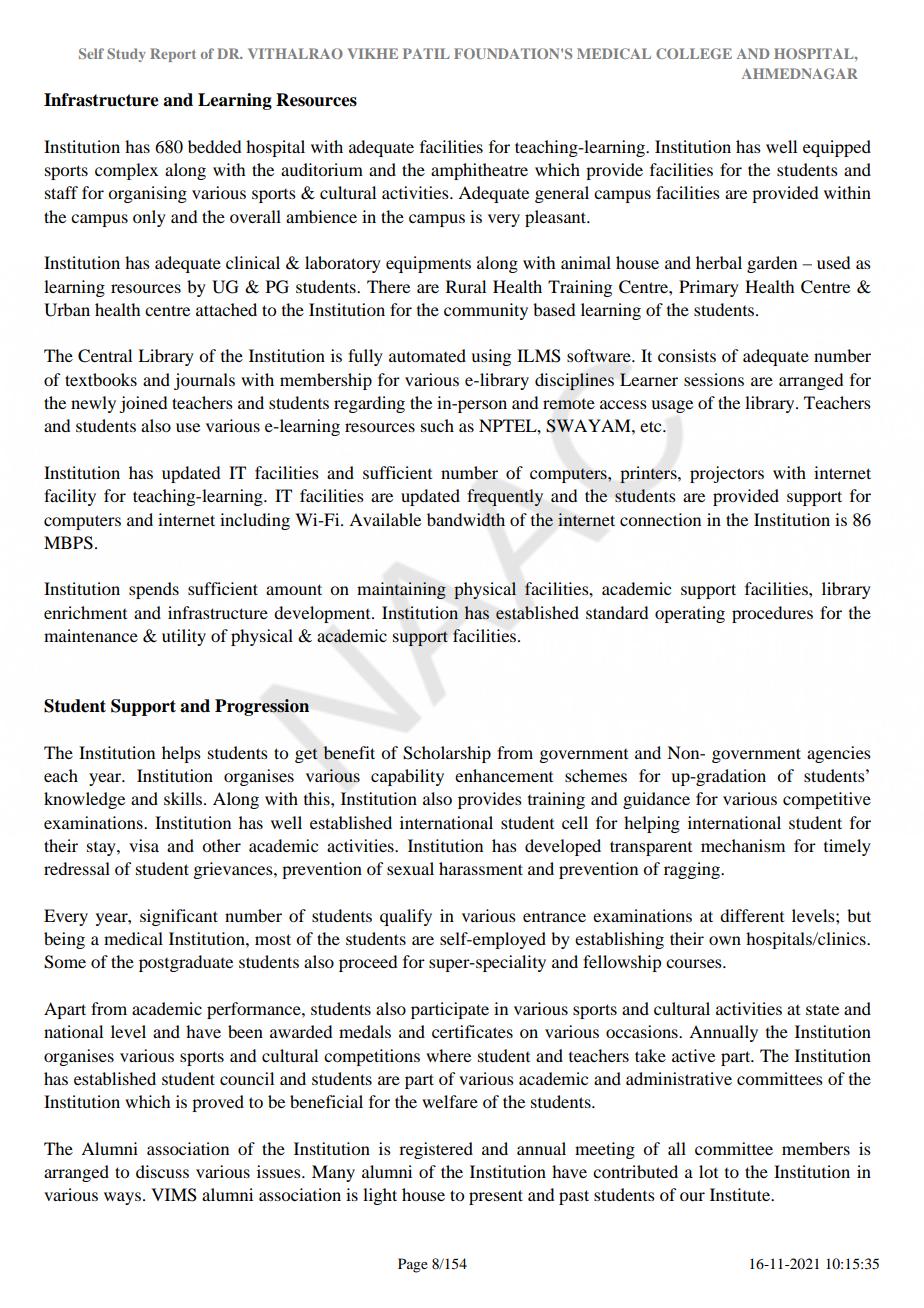 This screenshot has height=1308, width=924. I want to click on qualify, so click(406, 917).
